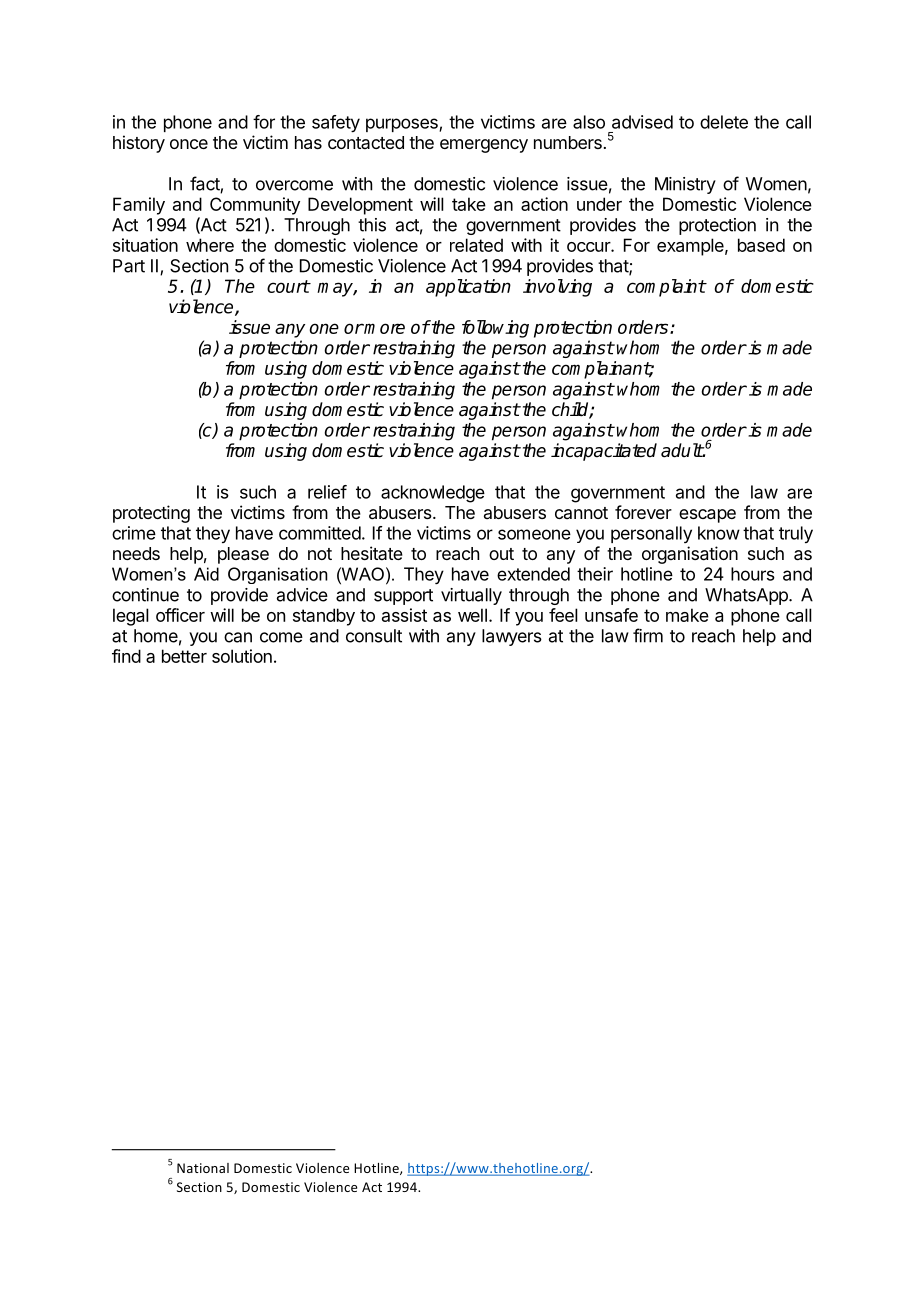 The width and height of the image is (924, 1308). I want to click on following, so click(495, 329).
